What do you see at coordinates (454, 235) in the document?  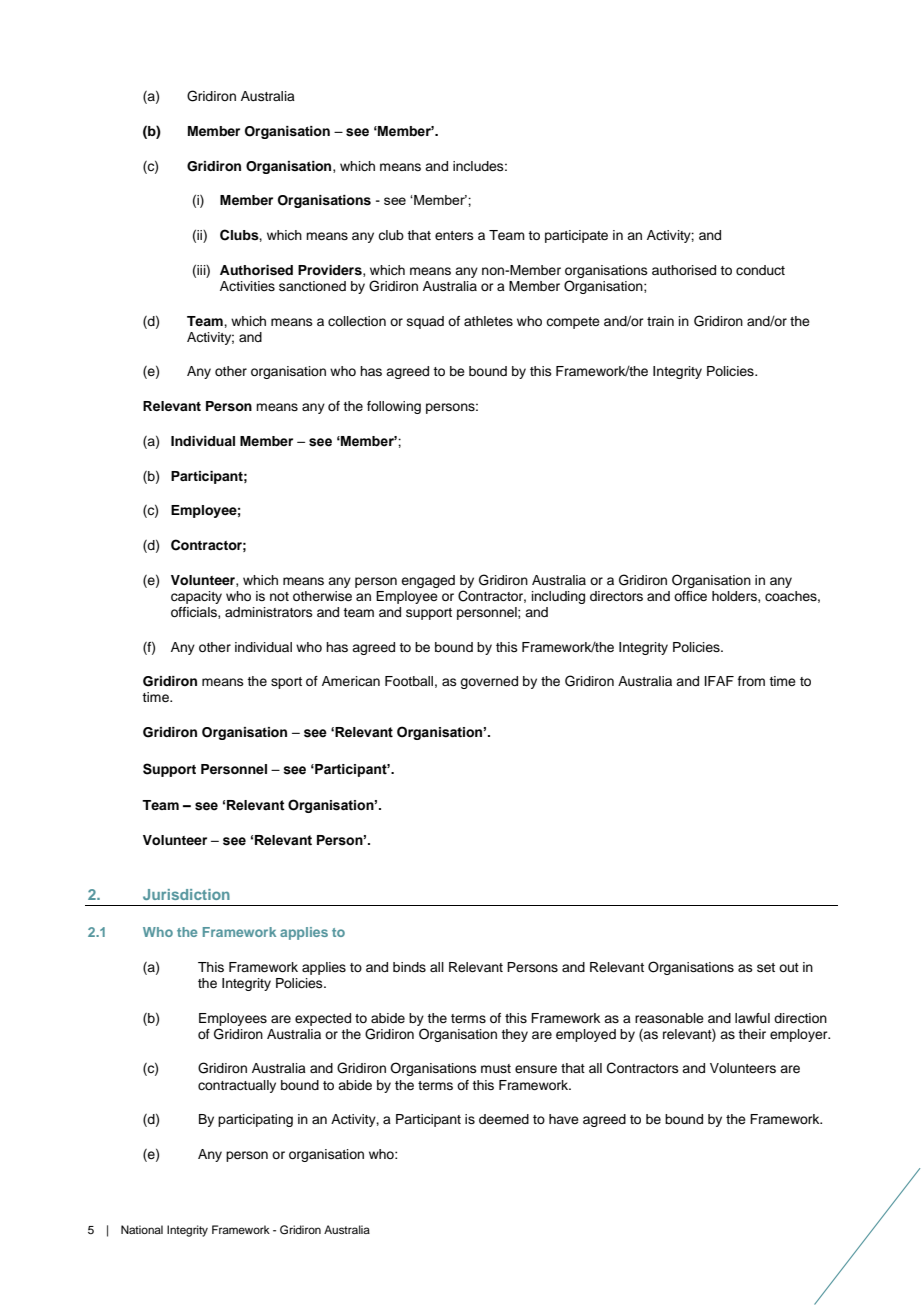 I see `enters` at bounding box center [454, 235].
